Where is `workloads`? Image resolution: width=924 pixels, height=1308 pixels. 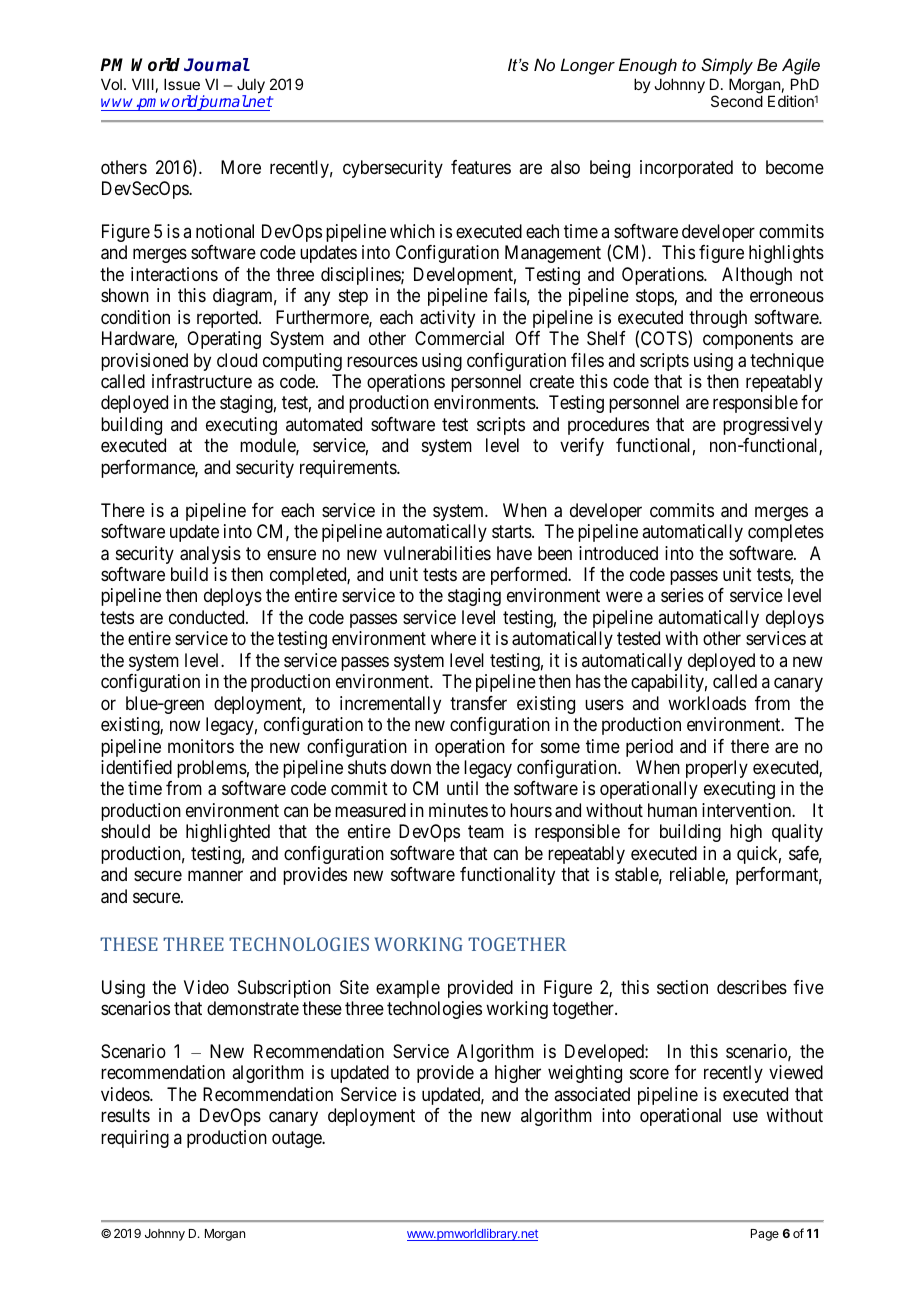
workloads is located at coordinates (707, 703).
